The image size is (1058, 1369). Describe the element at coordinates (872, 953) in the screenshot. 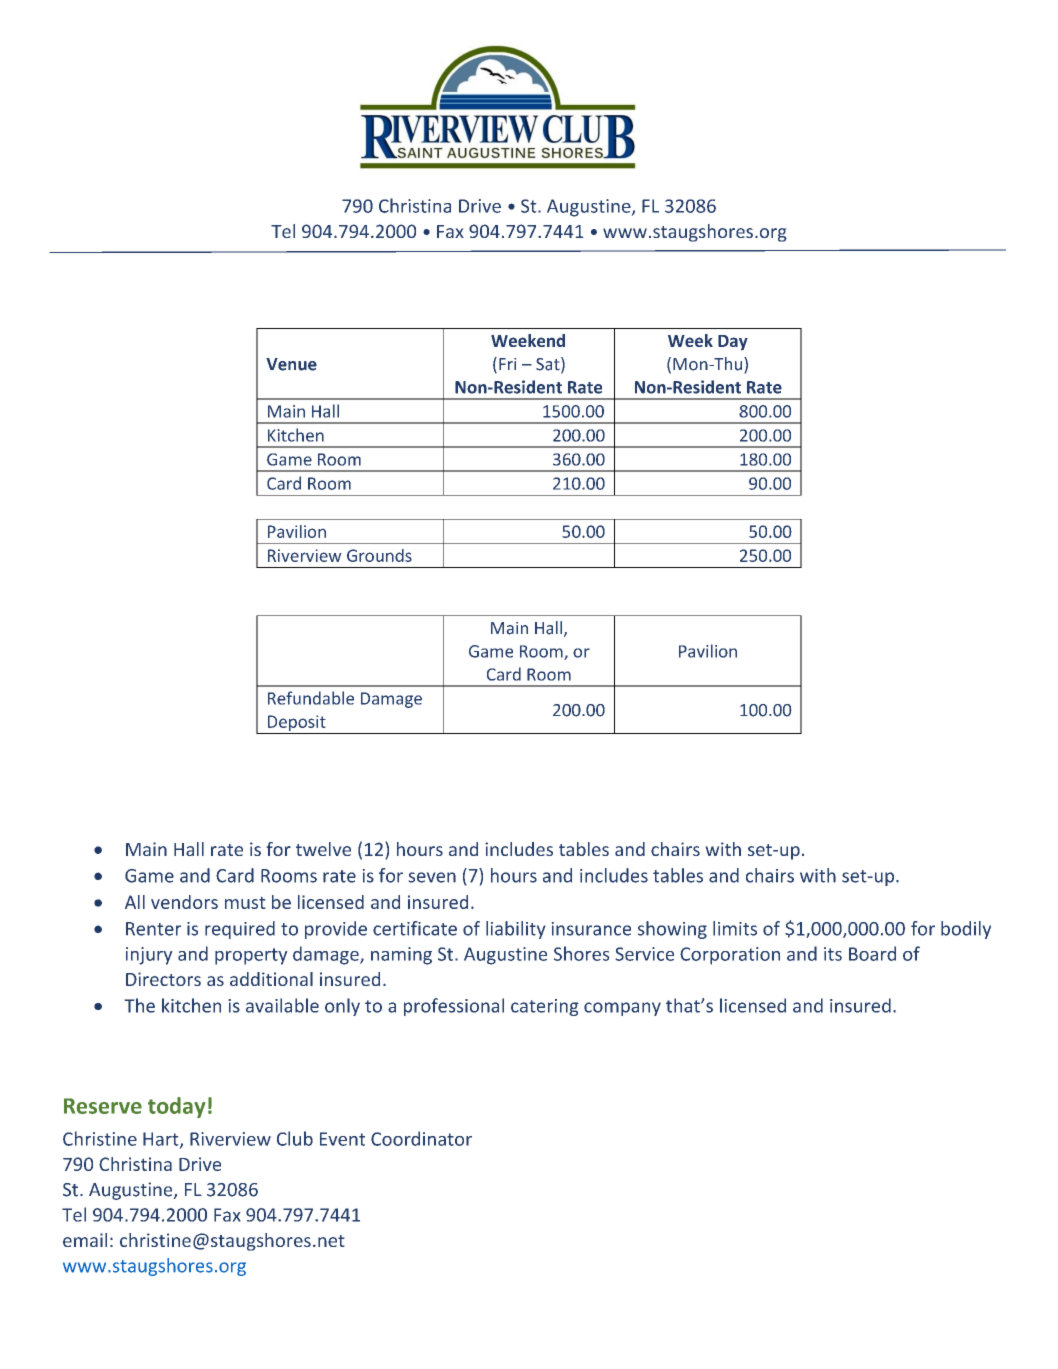

I see `Board` at that location.
